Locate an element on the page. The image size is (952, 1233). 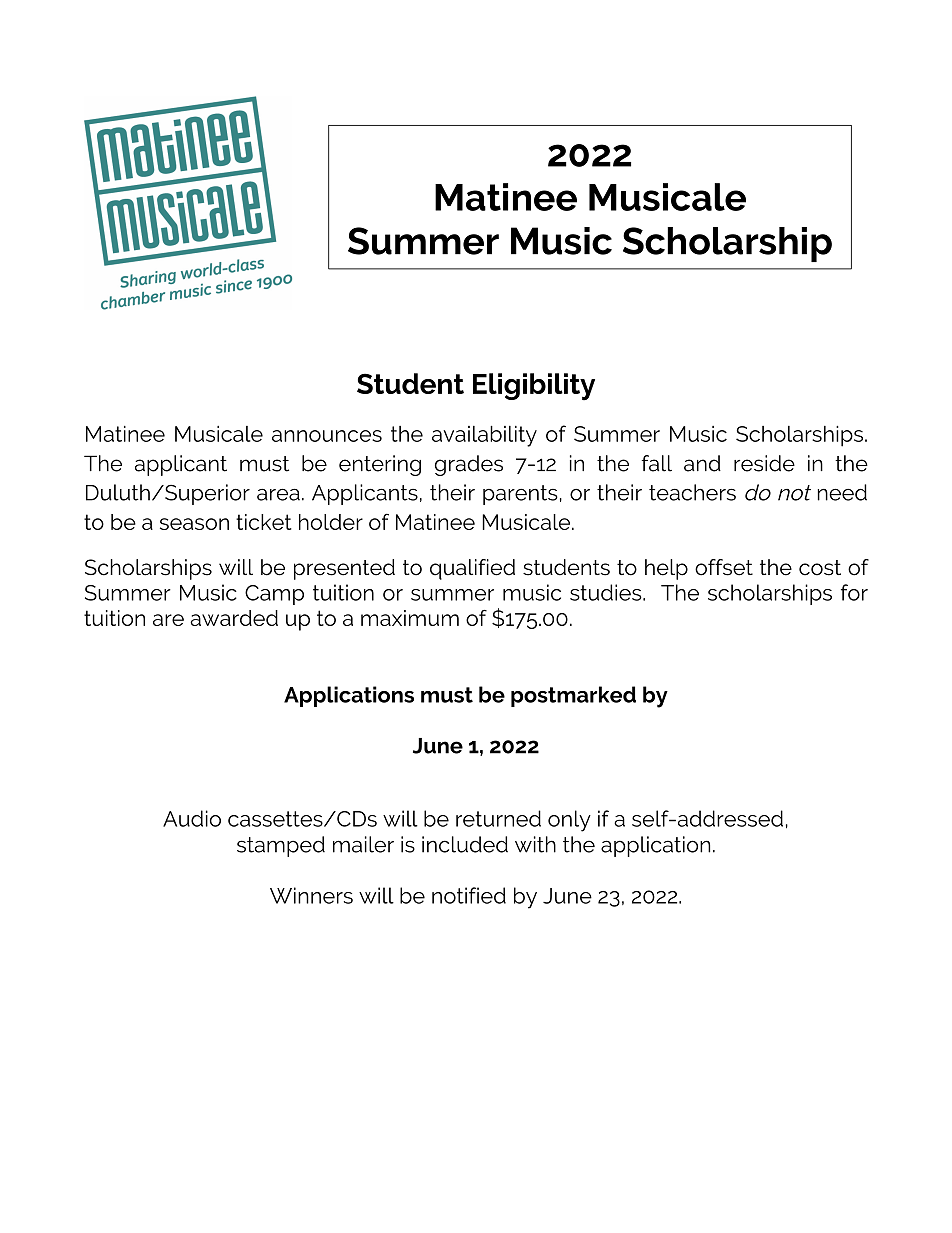
maximum is located at coordinates (410, 618).
